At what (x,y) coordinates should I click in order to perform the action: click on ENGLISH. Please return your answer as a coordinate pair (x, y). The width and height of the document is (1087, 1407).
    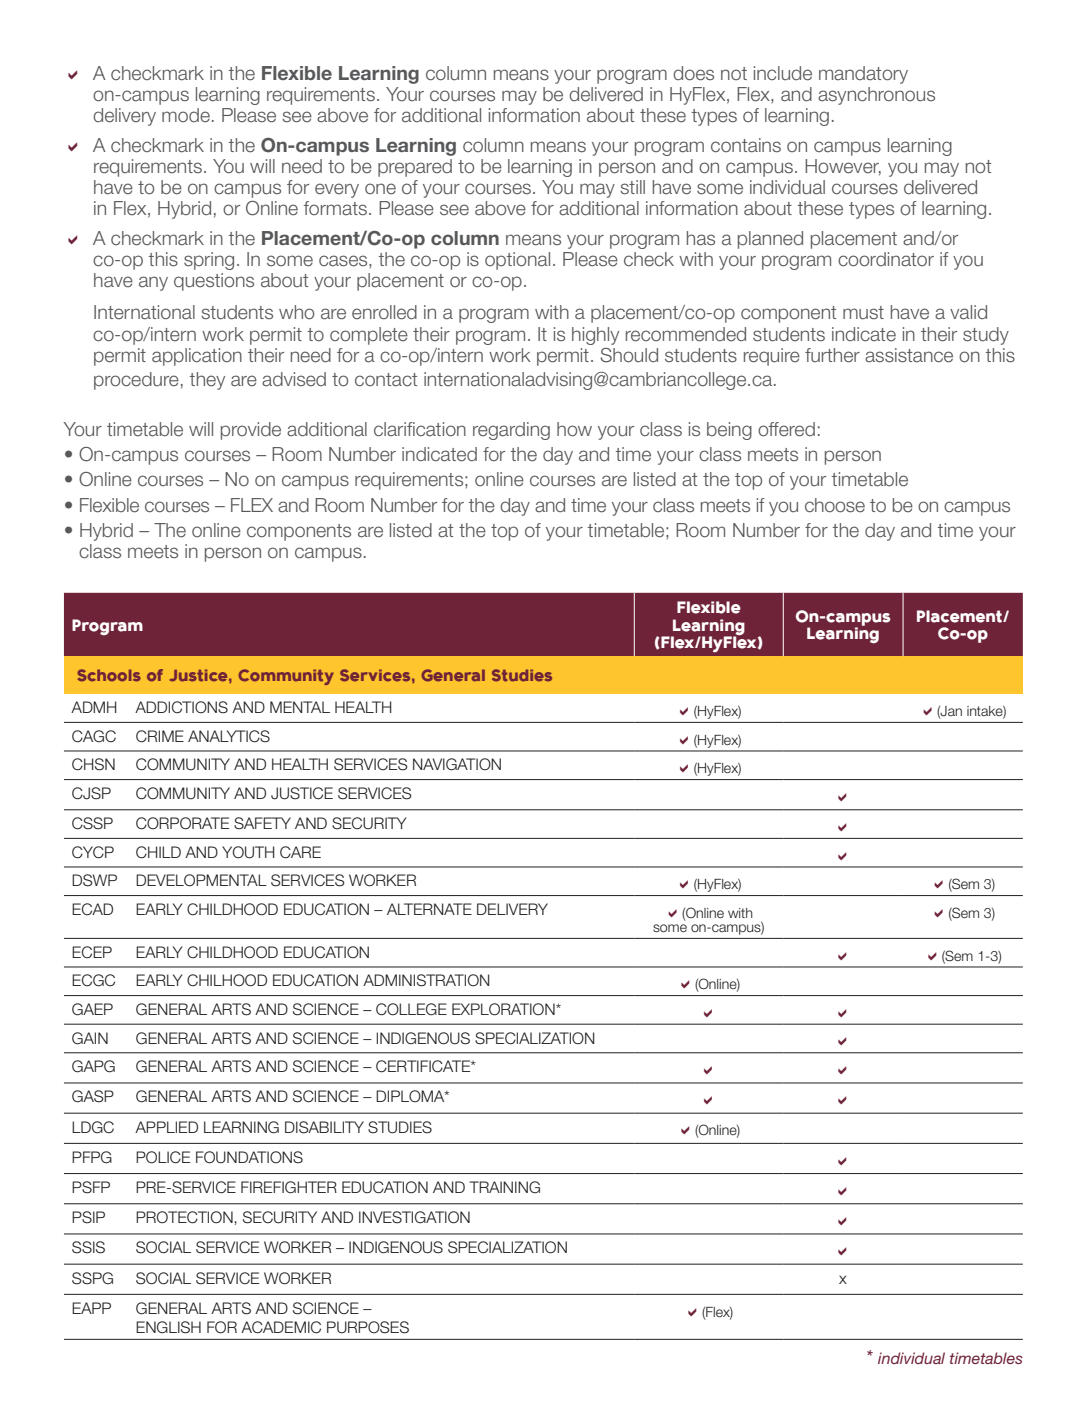
    Looking at the image, I should click on (168, 1327).
